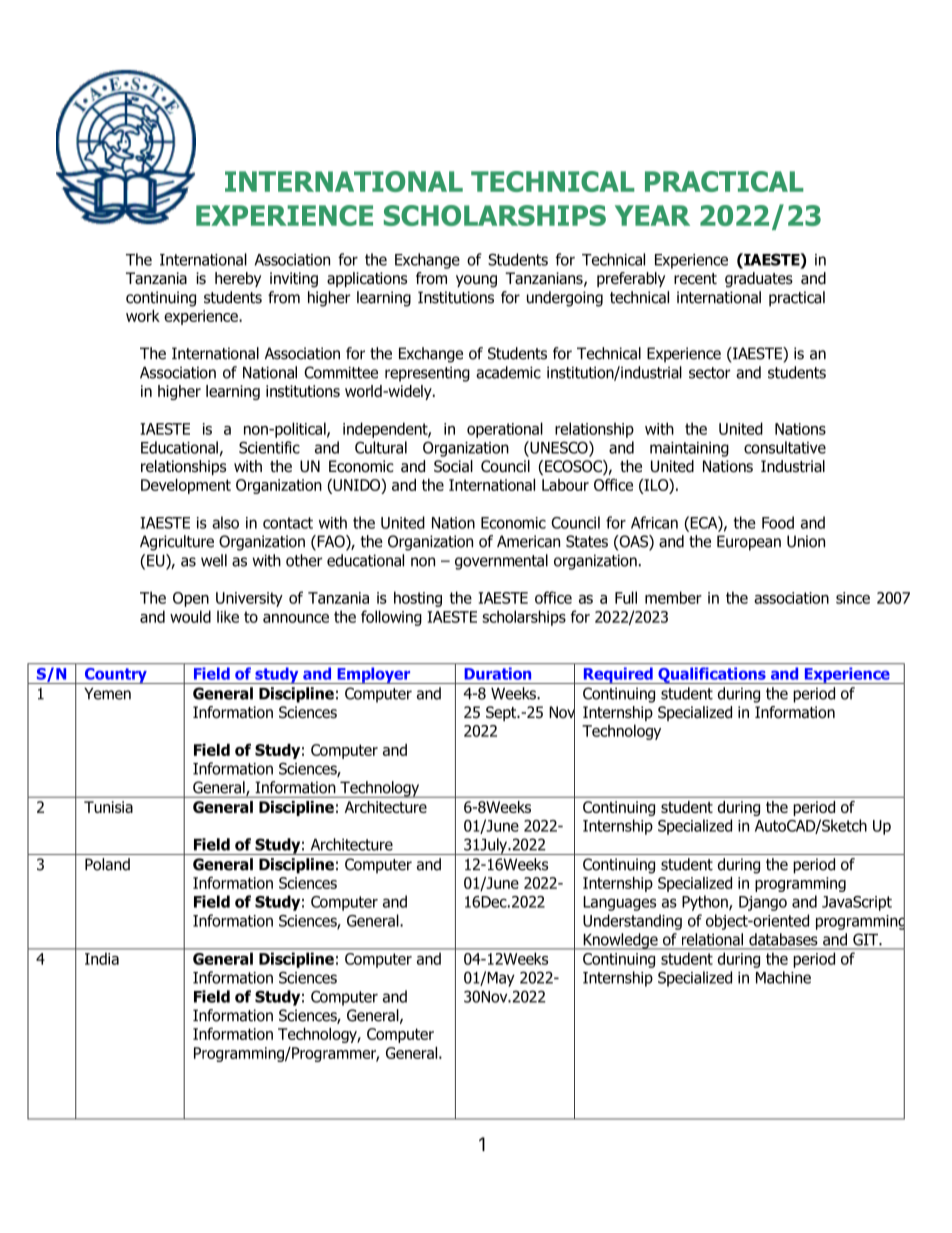  I want to click on American, so click(528, 541).
